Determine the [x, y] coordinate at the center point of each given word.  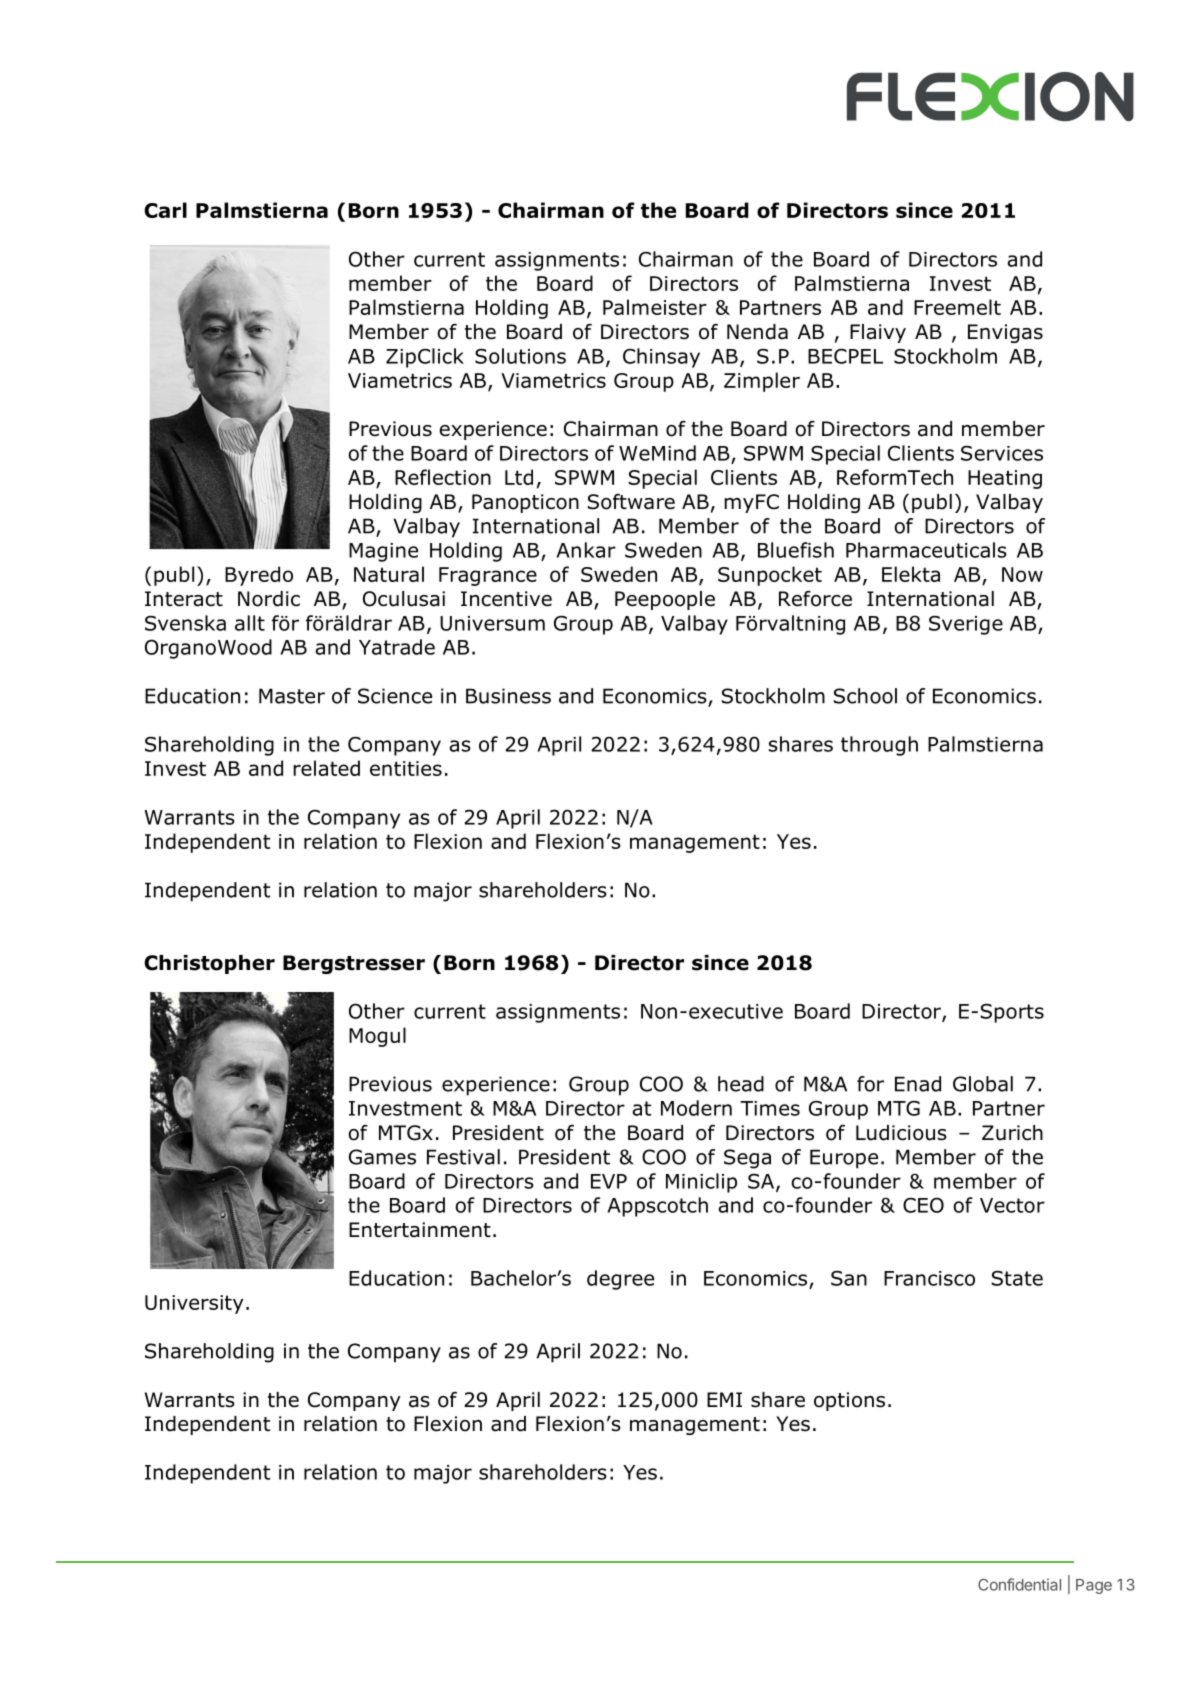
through [879, 746]
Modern [696, 1108]
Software [631, 502]
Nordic [269, 599]
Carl [165, 210]
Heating [1005, 479]
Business [508, 696]
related [326, 768]
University [194, 1304]
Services [1002, 453]
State [1017, 1278]
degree [620, 1280]
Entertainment [420, 1230]
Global [983, 1084]
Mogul [377, 1037]
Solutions [520, 356]
